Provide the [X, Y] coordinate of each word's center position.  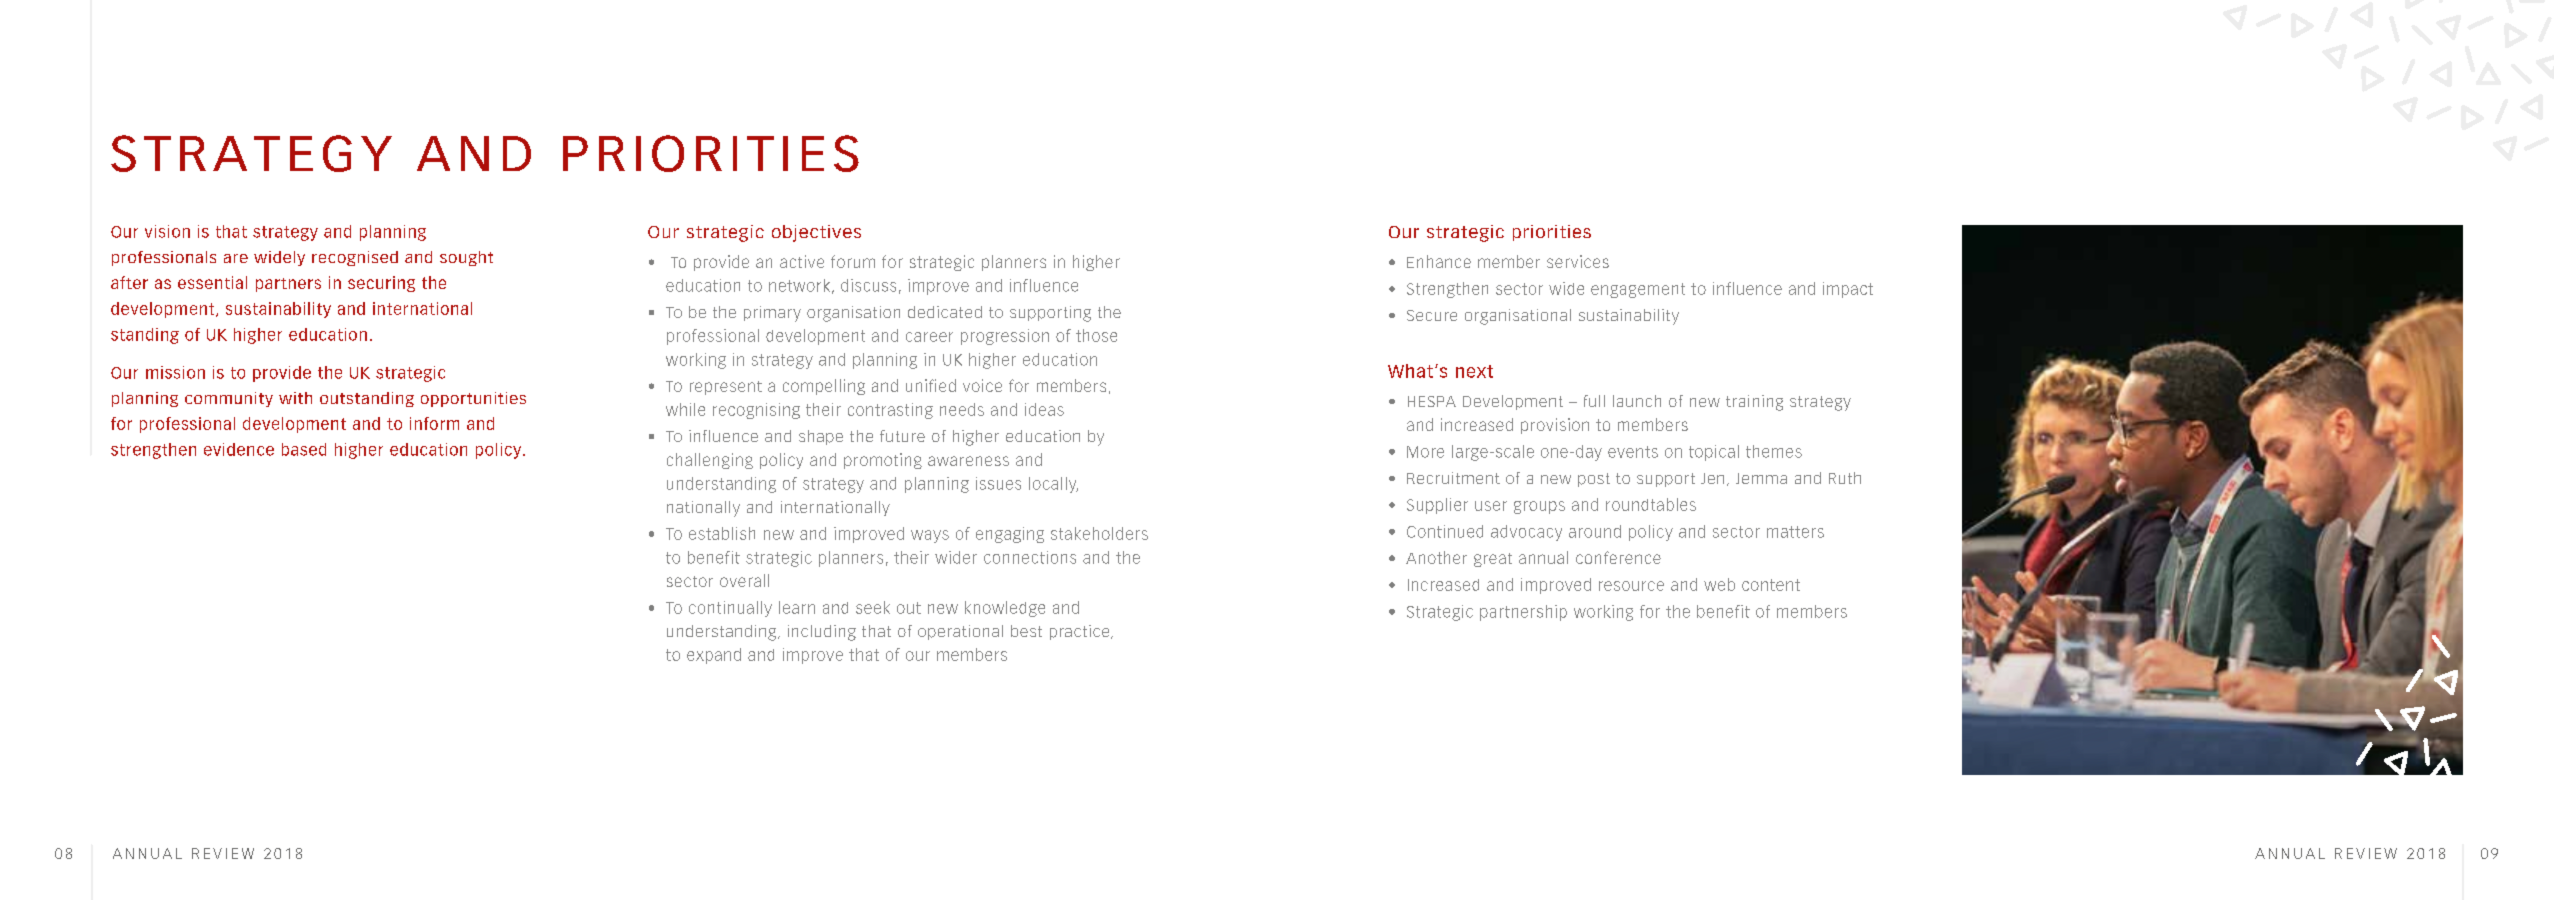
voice [982, 385]
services [1578, 261]
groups [1539, 507]
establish [722, 533]
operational [960, 632]
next [1474, 371]
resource [1631, 586]
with [295, 398]
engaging [1010, 535]
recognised [355, 258]
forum [853, 261]
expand [714, 656]
